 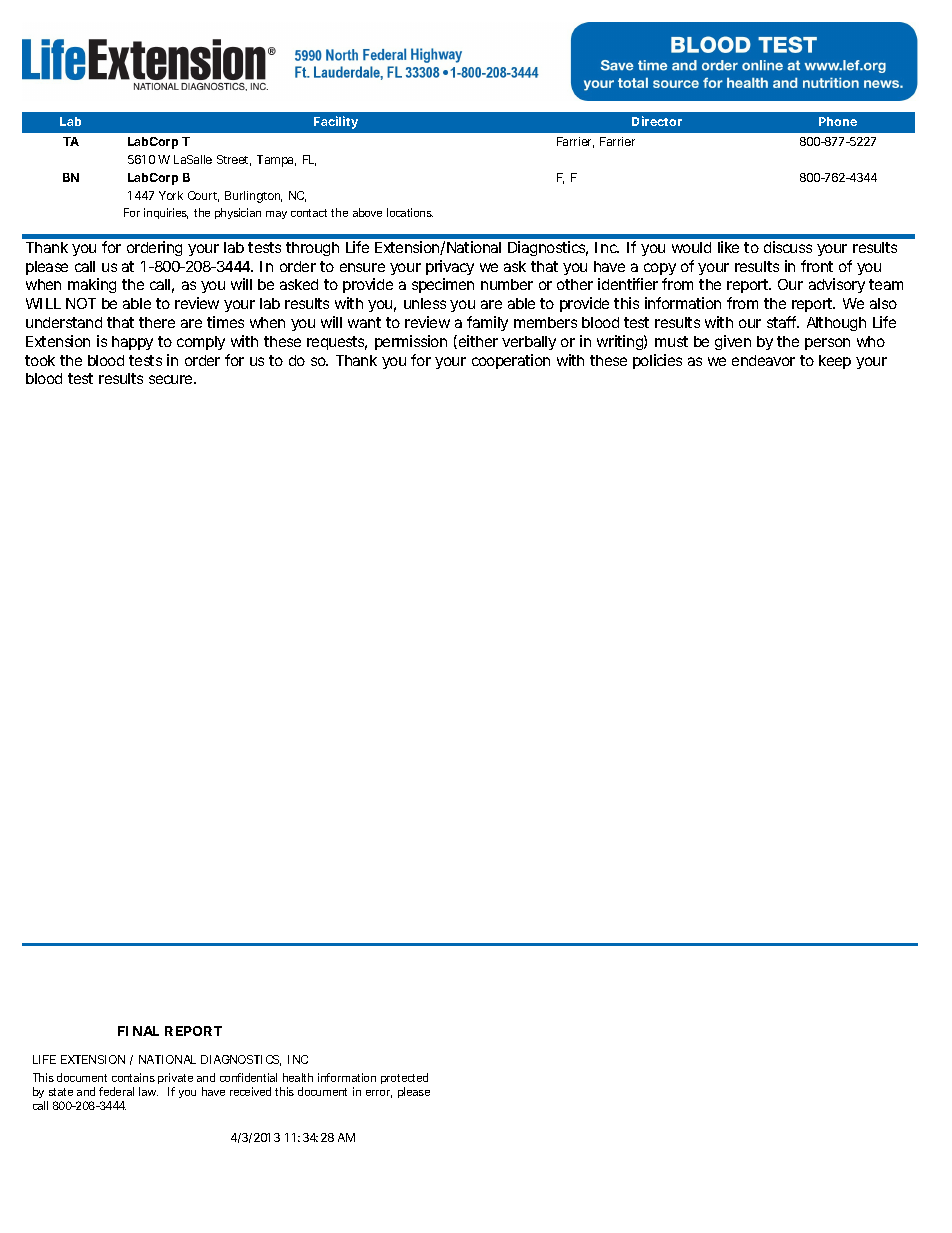 I want to click on error, so click(x=379, y=1094).
